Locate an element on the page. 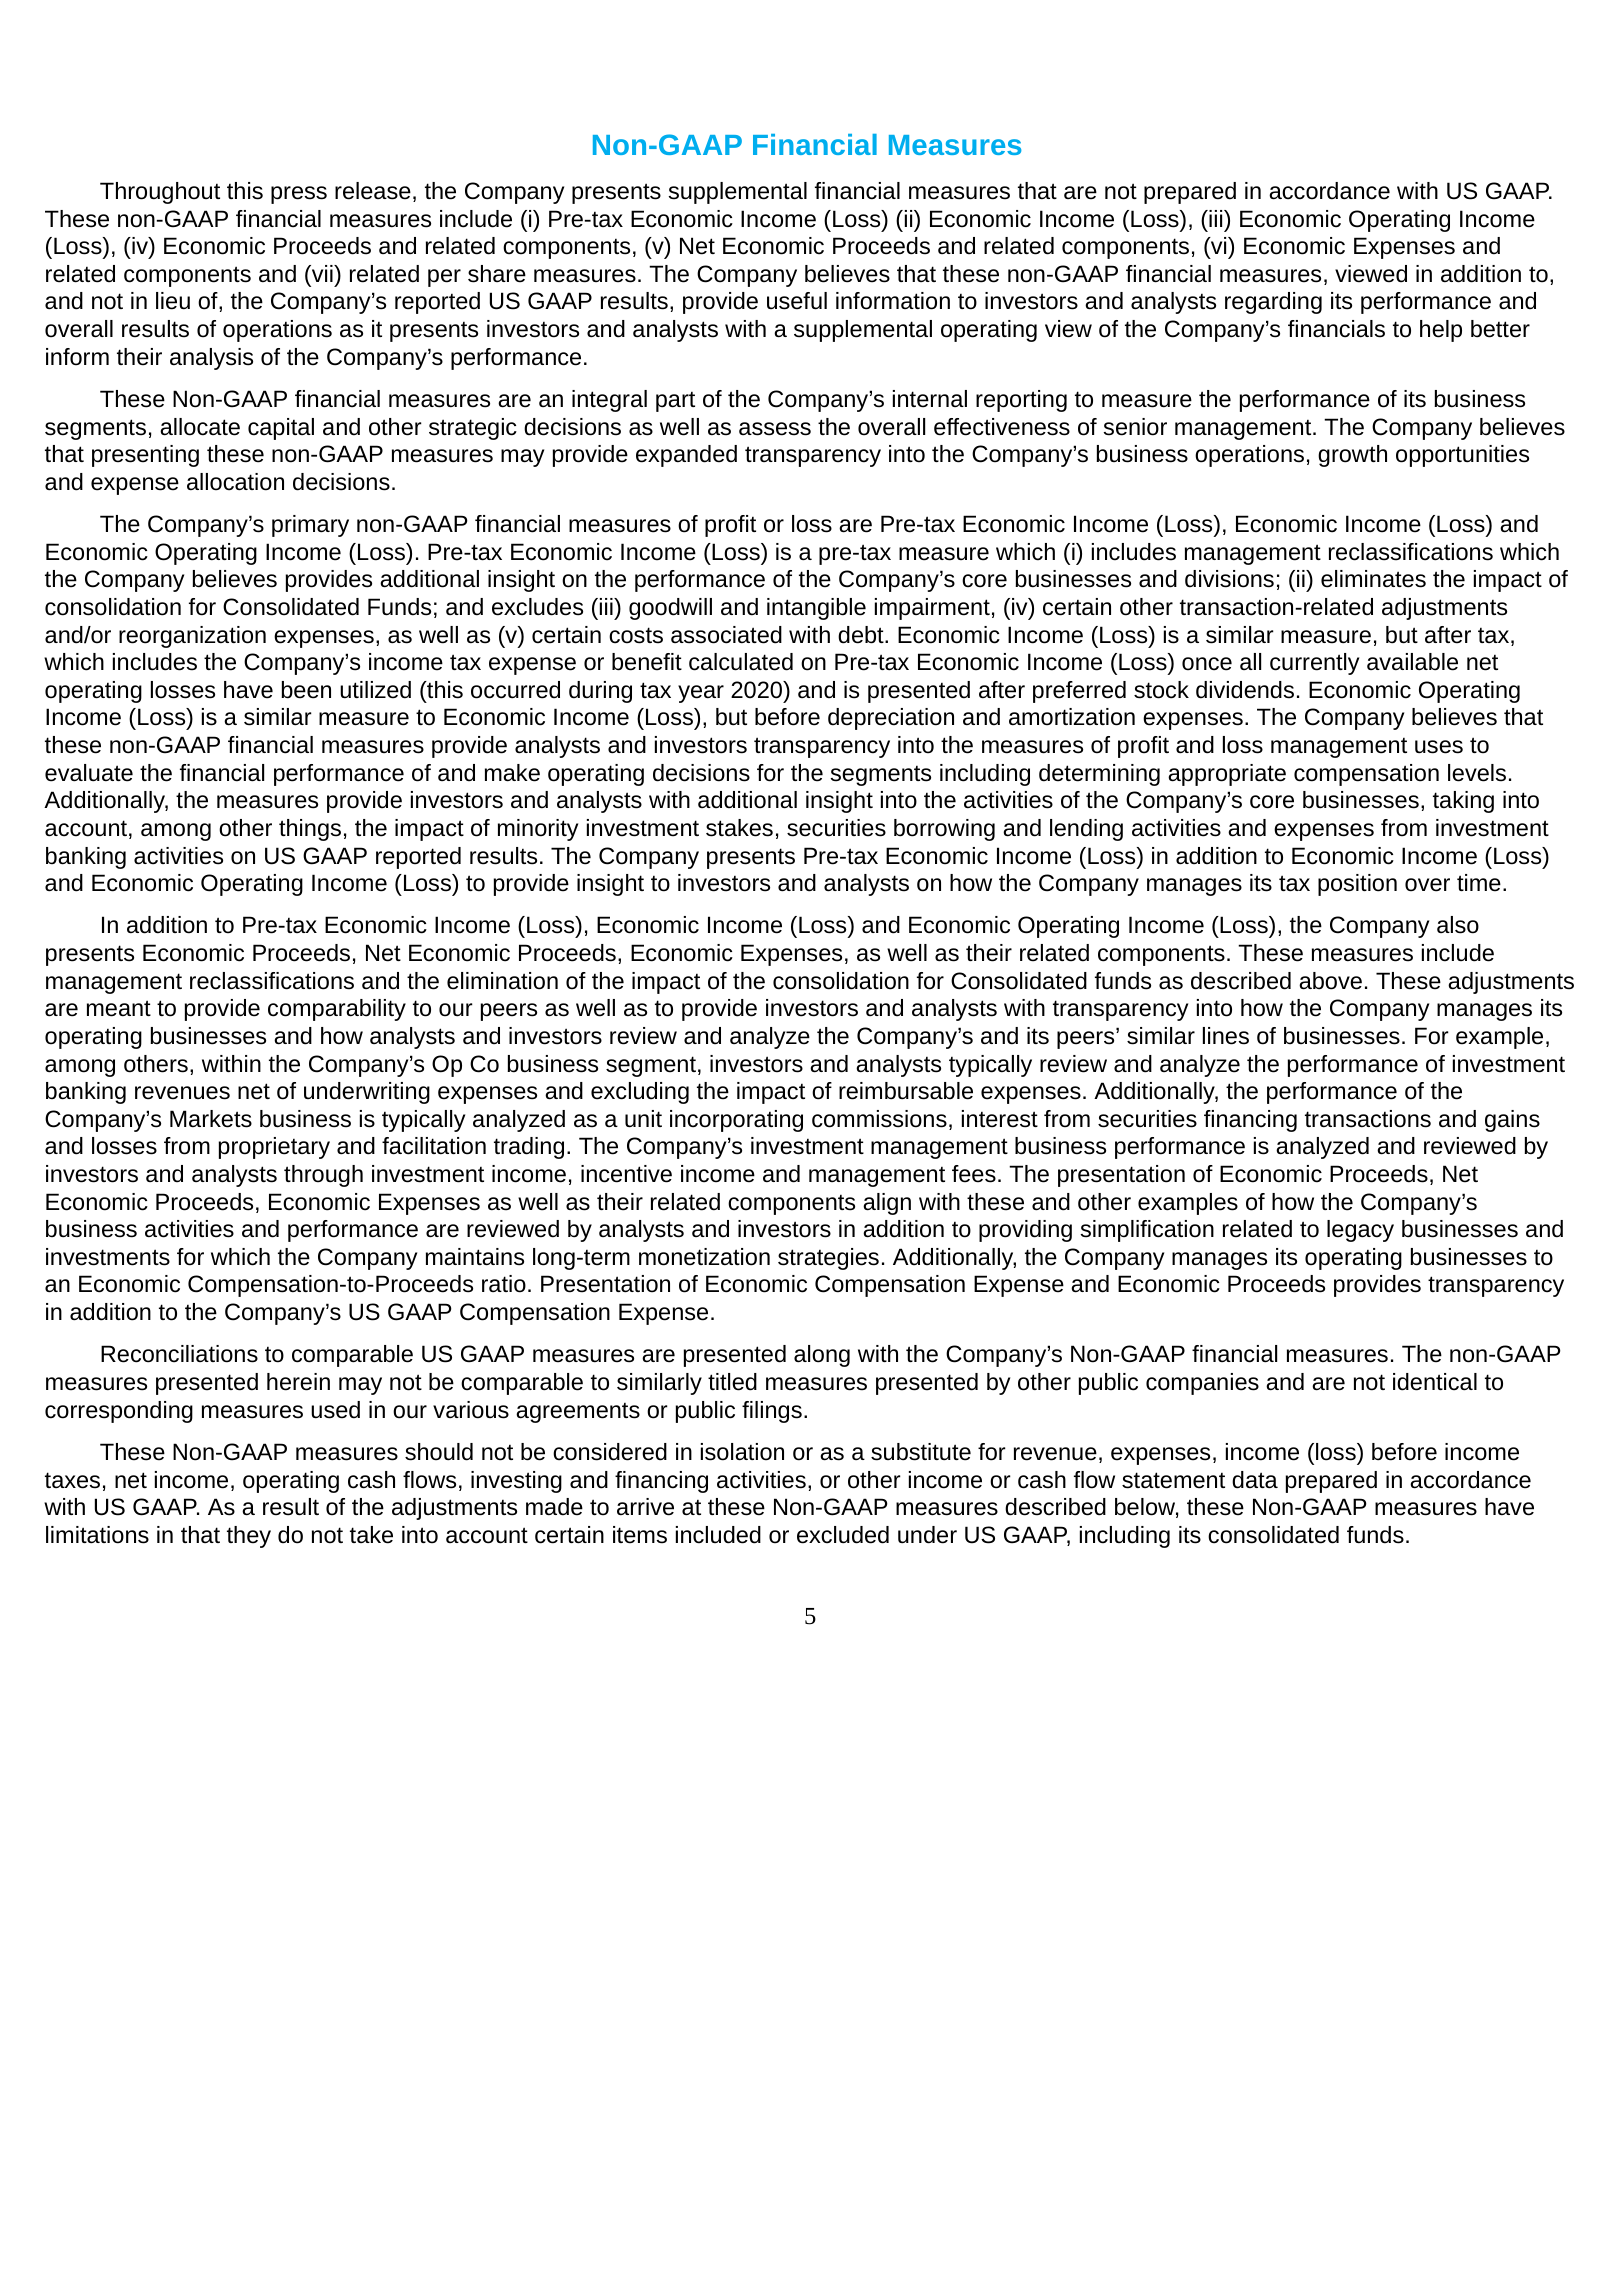 This image has width=1622, height=2296. press is located at coordinates (299, 195).
